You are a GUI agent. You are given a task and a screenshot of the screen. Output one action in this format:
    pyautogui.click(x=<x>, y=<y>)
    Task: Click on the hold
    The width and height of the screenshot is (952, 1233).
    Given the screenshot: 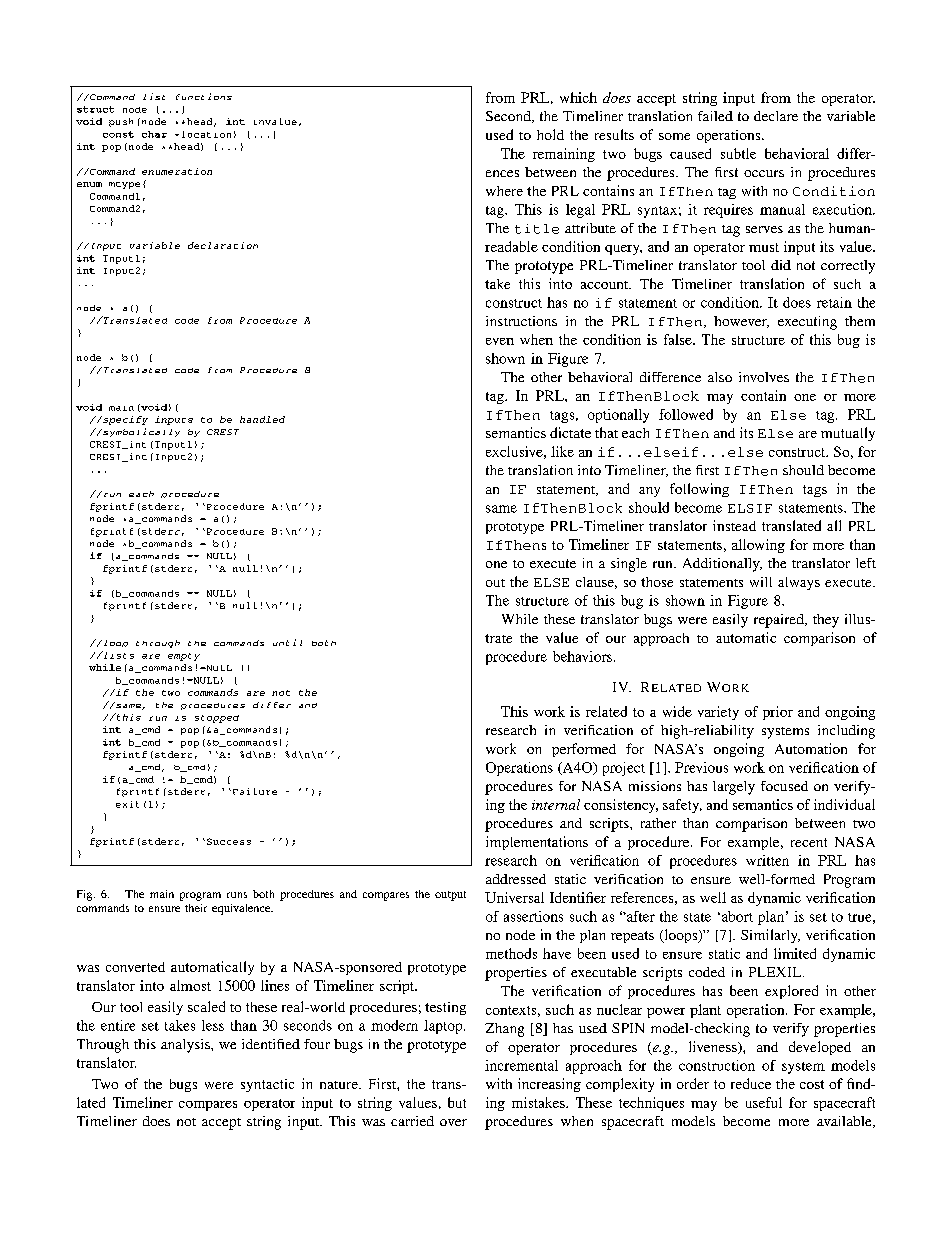 What is the action you would take?
    pyautogui.click(x=550, y=134)
